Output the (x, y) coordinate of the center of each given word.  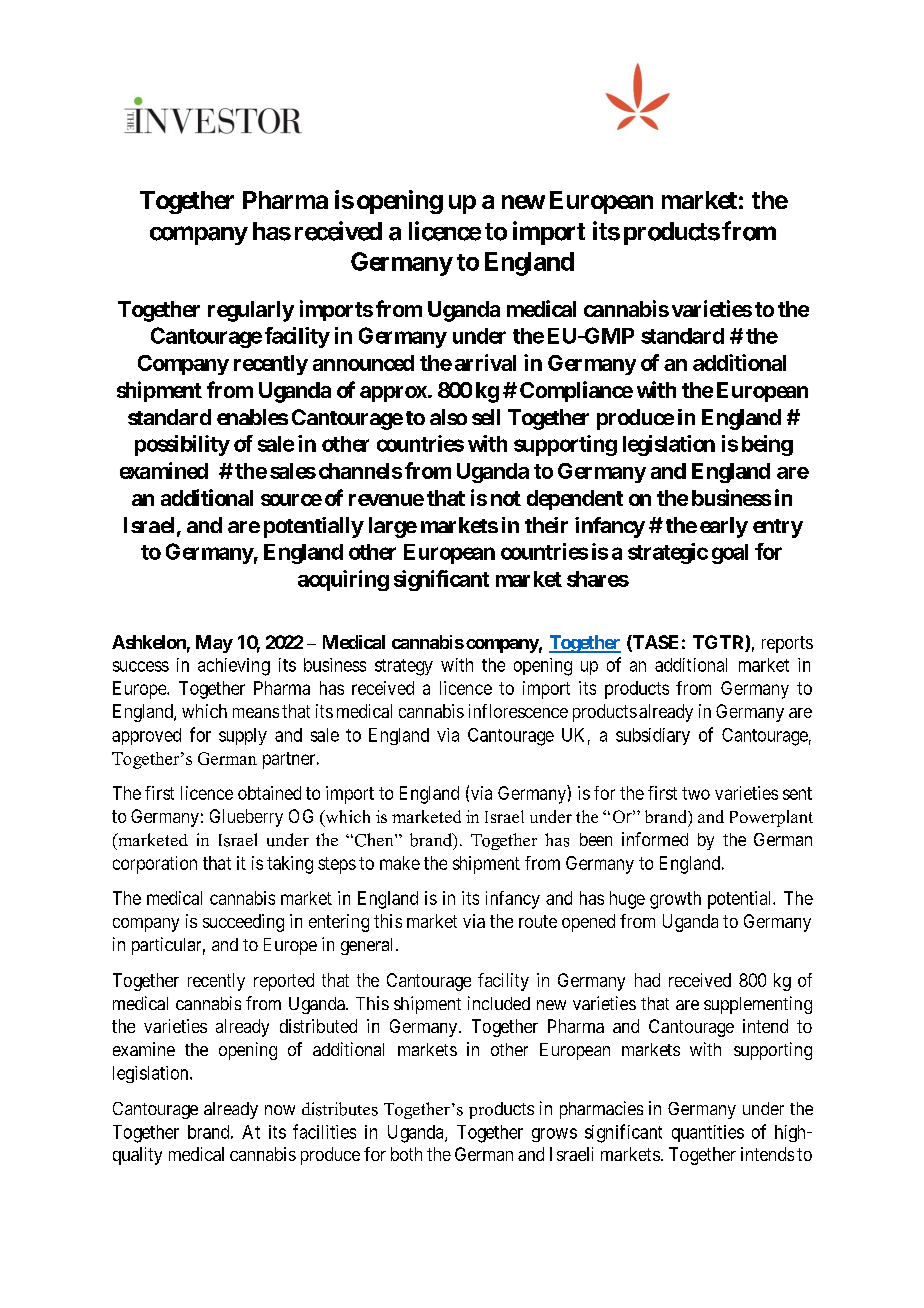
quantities (708, 1133)
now (280, 1110)
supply (243, 736)
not (506, 498)
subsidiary (653, 736)
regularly (251, 311)
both (406, 1154)
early (724, 527)
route (538, 921)
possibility (182, 445)
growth (675, 900)
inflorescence (518, 711)
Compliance (576, 391)
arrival (485, 362)
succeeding (243, 923)
